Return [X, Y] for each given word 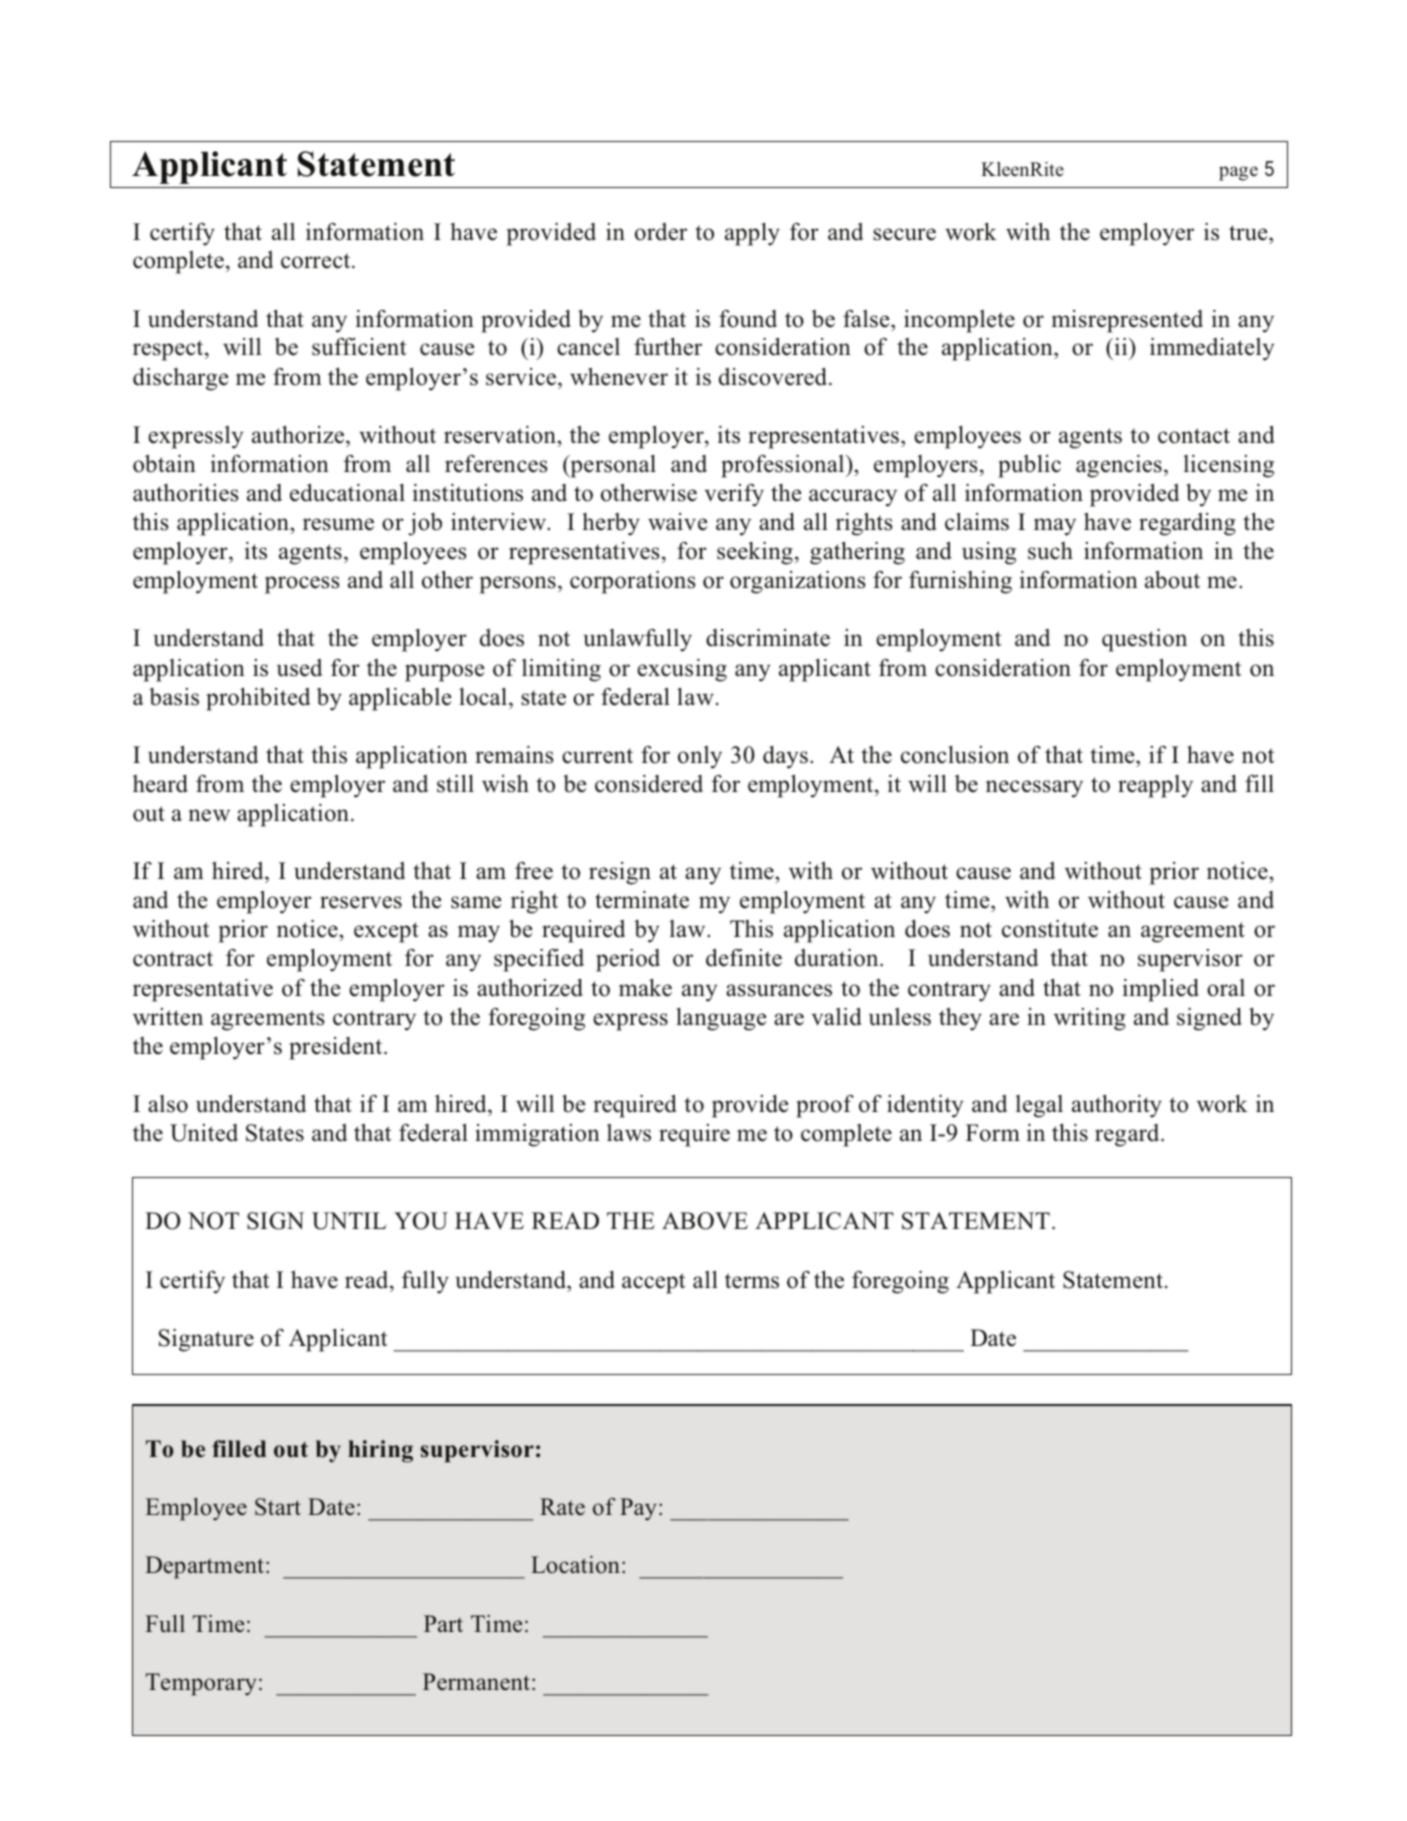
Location [575, 1565]
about [1172, 580]
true [1249, 233]
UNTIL [349, 1221]
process [302, 585]
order [661, 232]
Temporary [201, 1684]
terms [752, 1281]
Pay [638, 1509]
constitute [1050, 929]
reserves [361, 902]
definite [744, 957]
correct [317, 261]
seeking [755, 553]
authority [1117, 1106]
